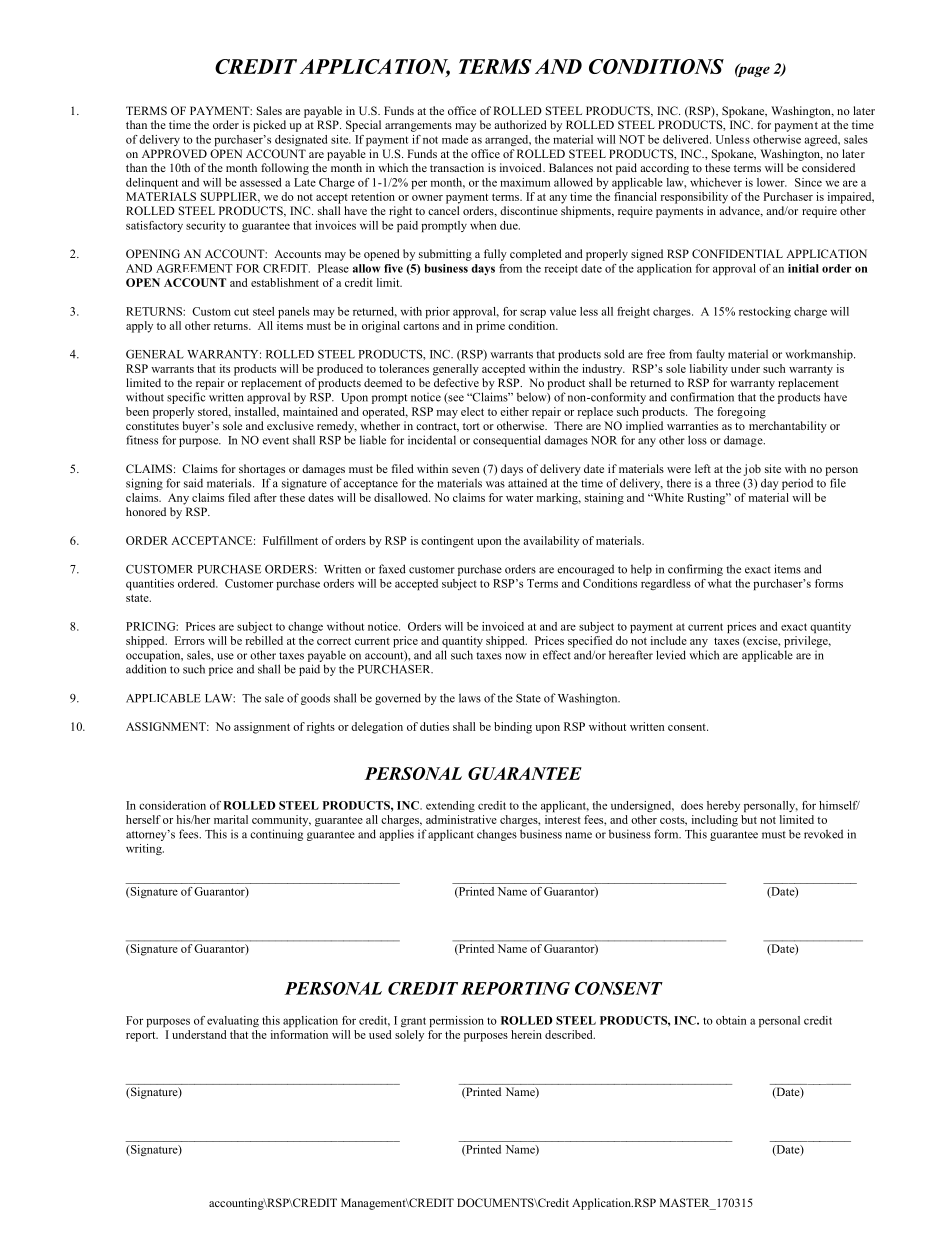  I want to click on consequential, so click(507, 441).
